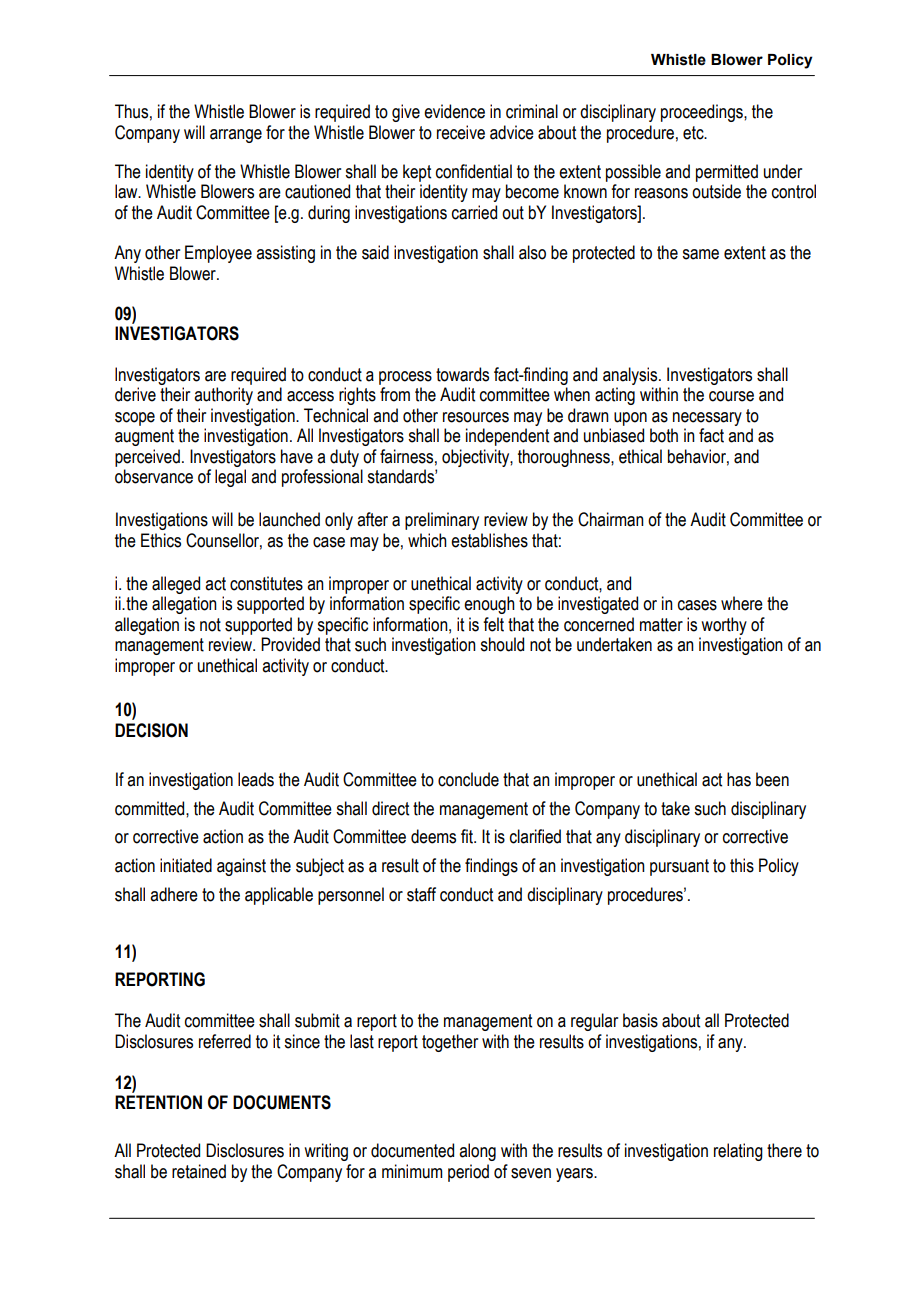 The width and height of the screenshot is (924, 1307). What do you see at coordinates (739, 779) in the screenshot?
I see `has` at bounding box center [739, 779].
